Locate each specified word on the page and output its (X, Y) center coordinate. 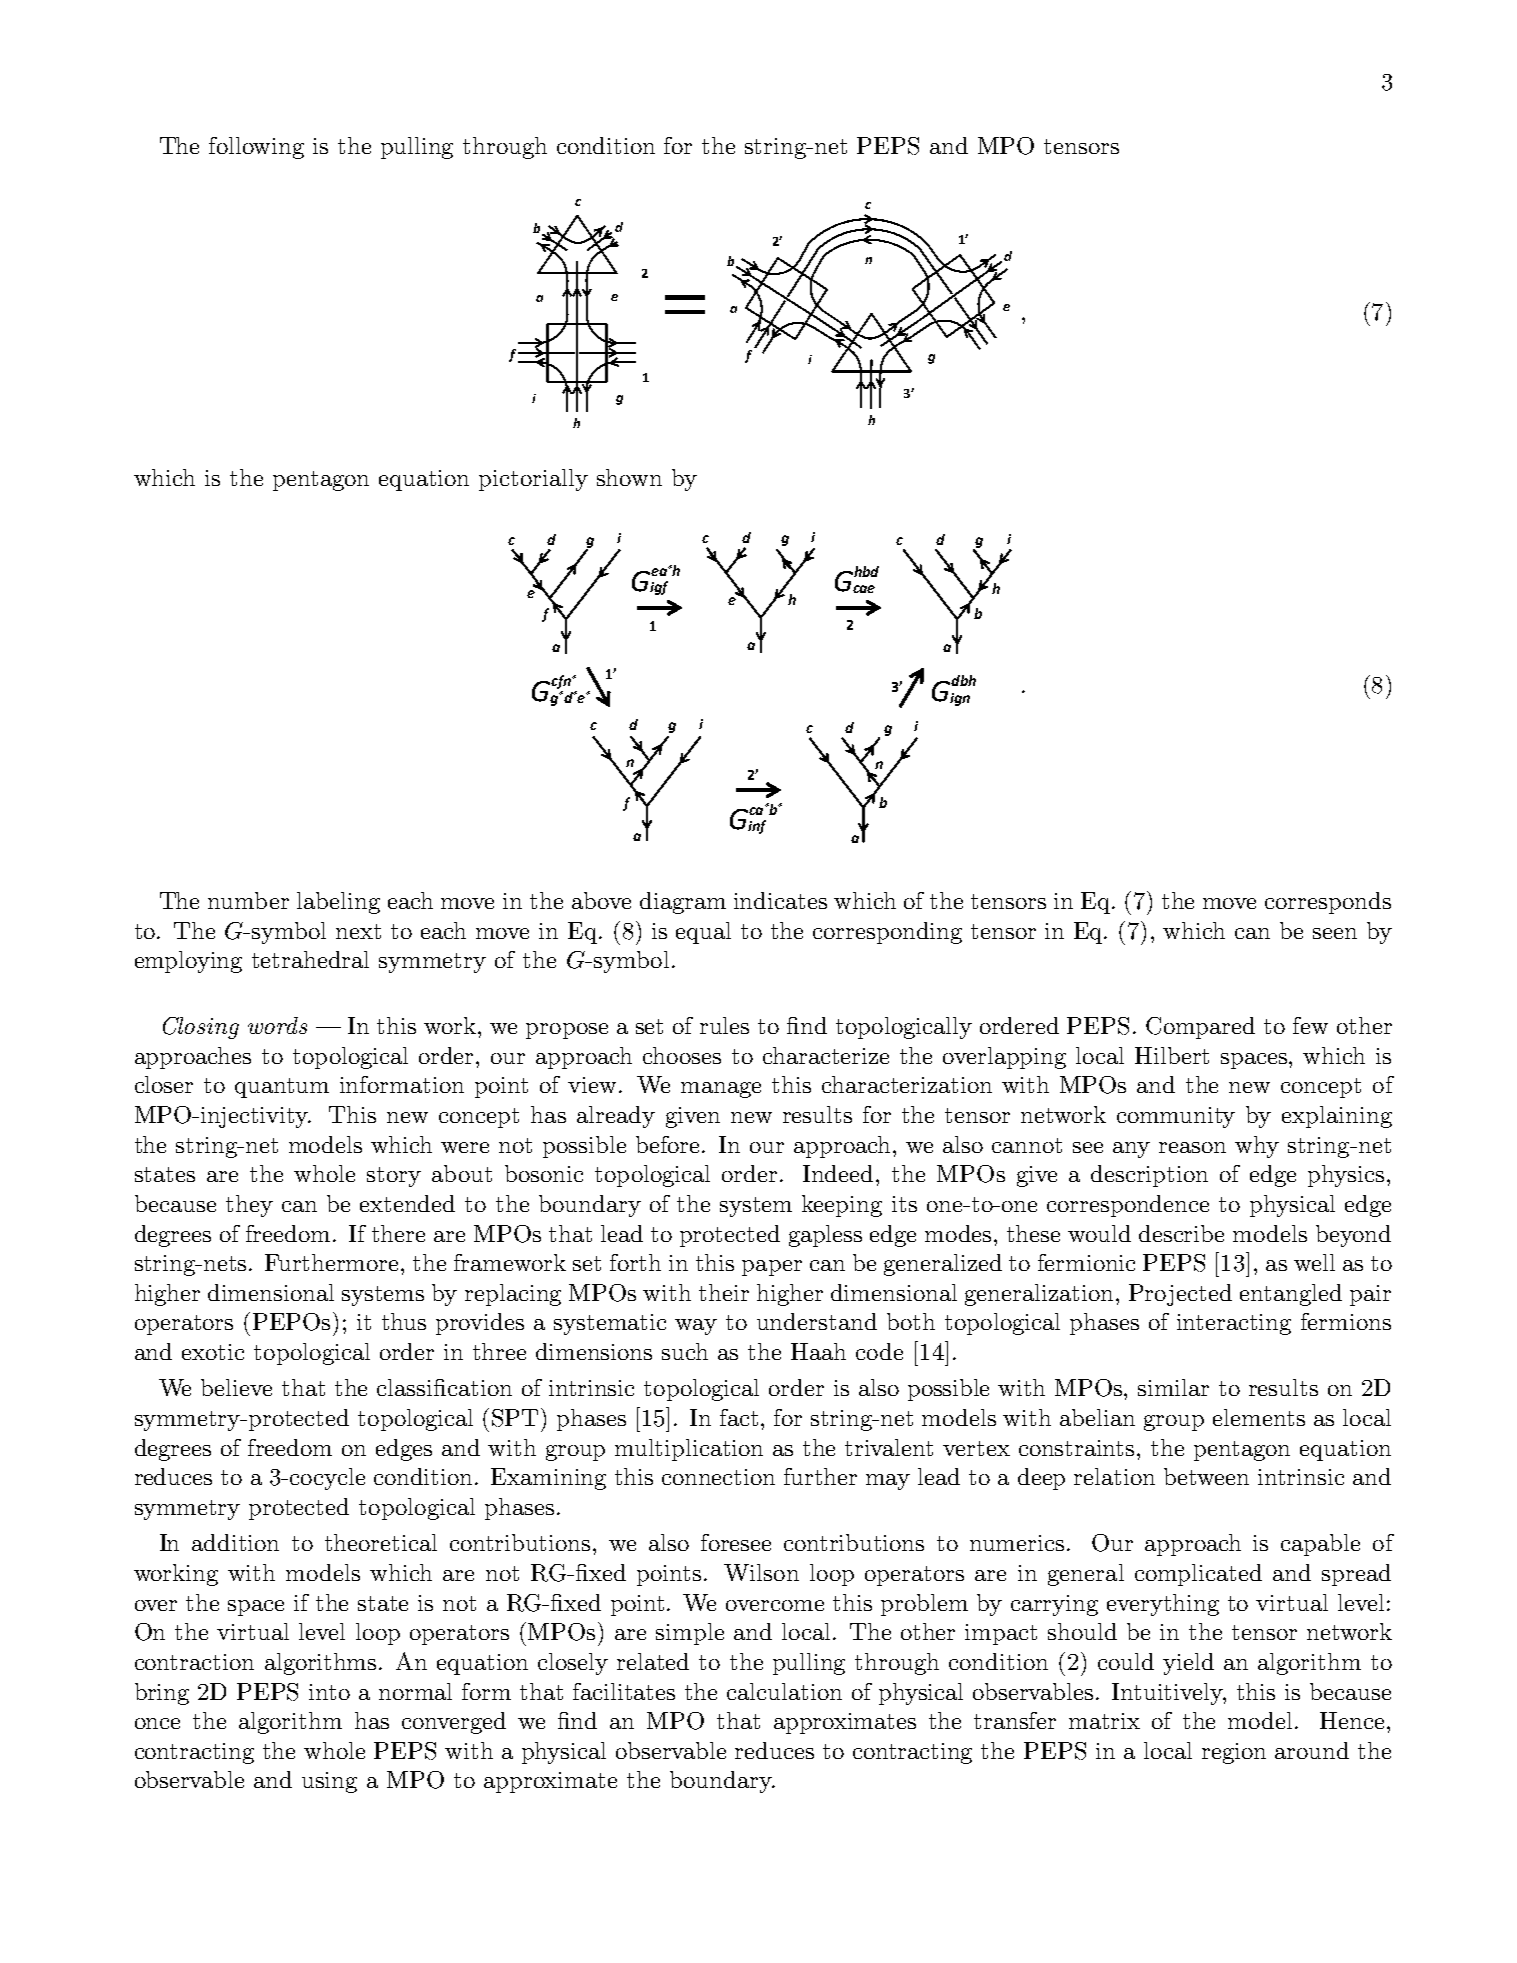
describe (1181, 1233)
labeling (338, 903)
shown (629, 477)
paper (772, 1268)
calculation (784, 1691)
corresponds (1328, 903)
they (249, 1206)
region (1234, 1753)
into (329, 1692)
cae (864, 589)
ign (960, 699)
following (256, 148)
